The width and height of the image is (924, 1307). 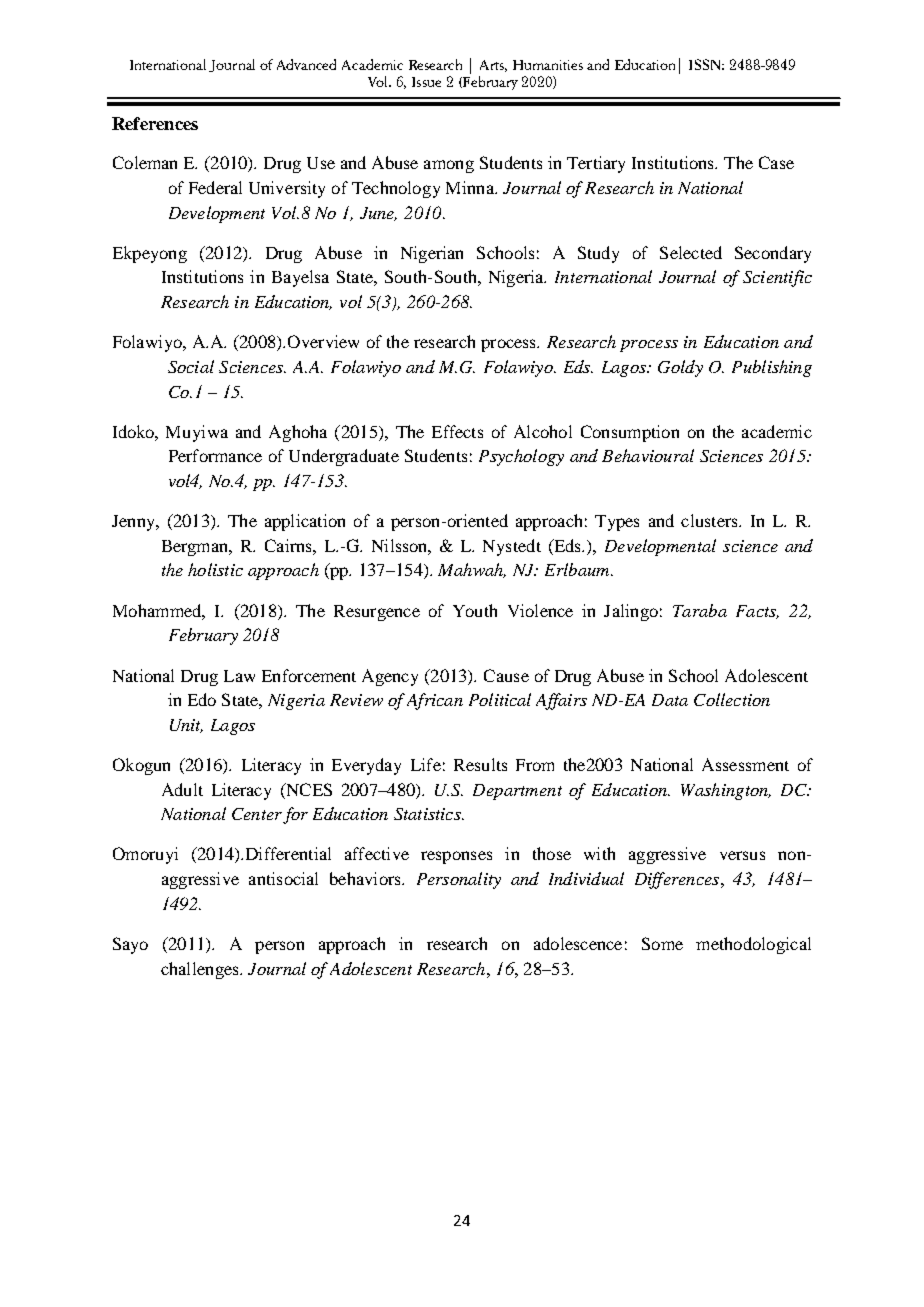 What do you see at coordinates (710, 520) in the image?
I see `clusters` at bounding box center [710, 520].
